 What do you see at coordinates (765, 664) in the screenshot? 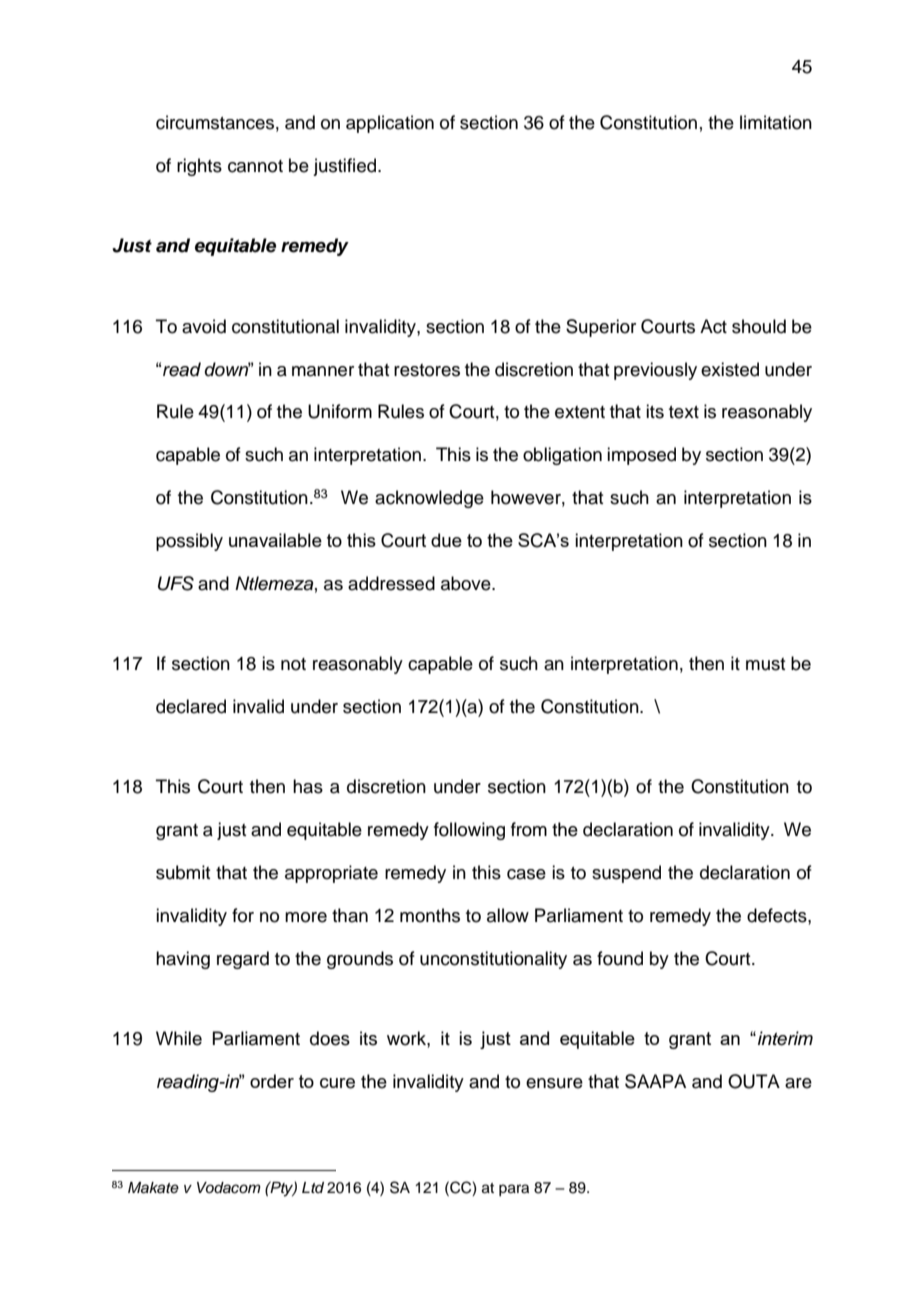
I see `must` at bounding box center [765, 664].
